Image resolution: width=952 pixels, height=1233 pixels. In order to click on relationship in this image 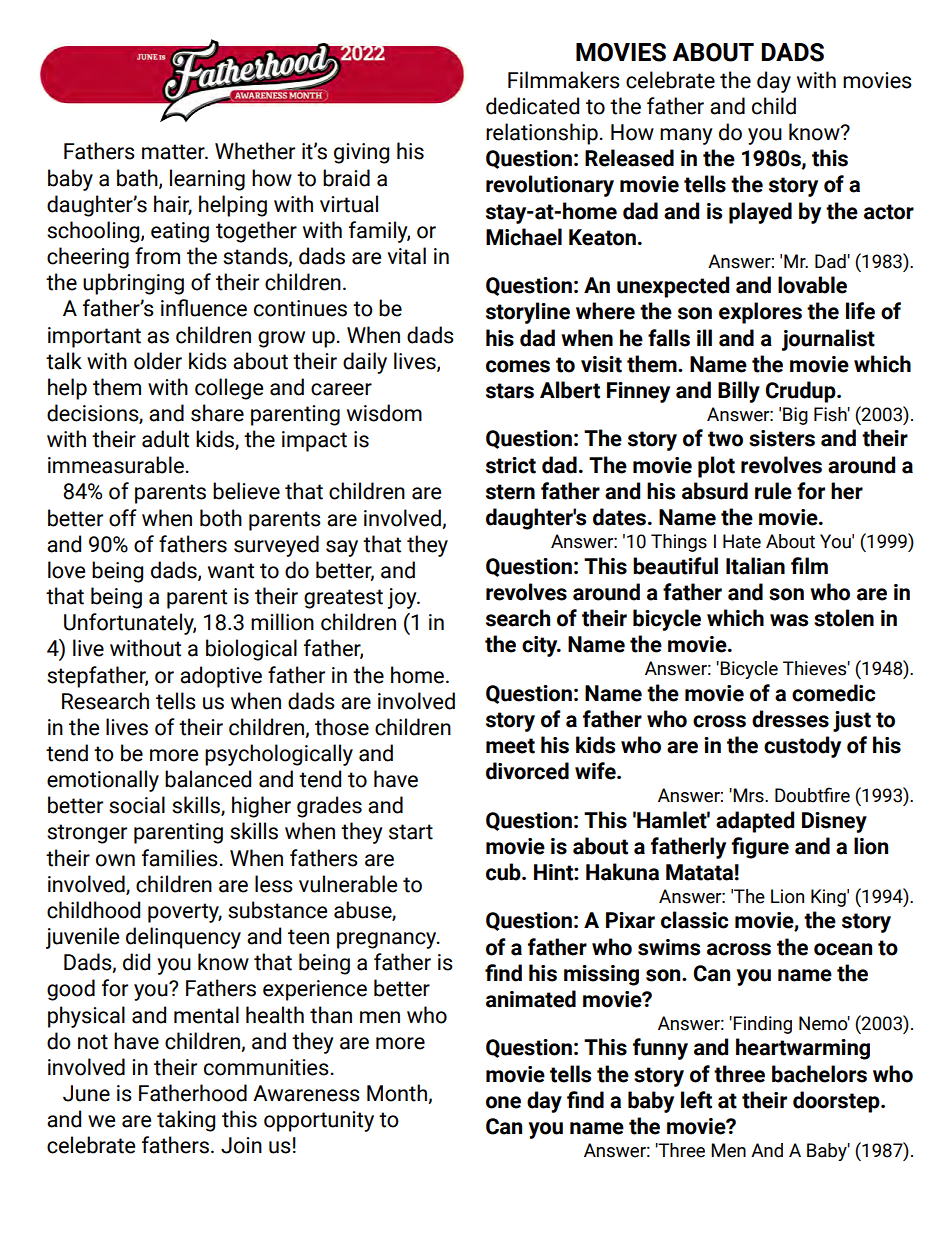, I will do `click(542, 134)`.
